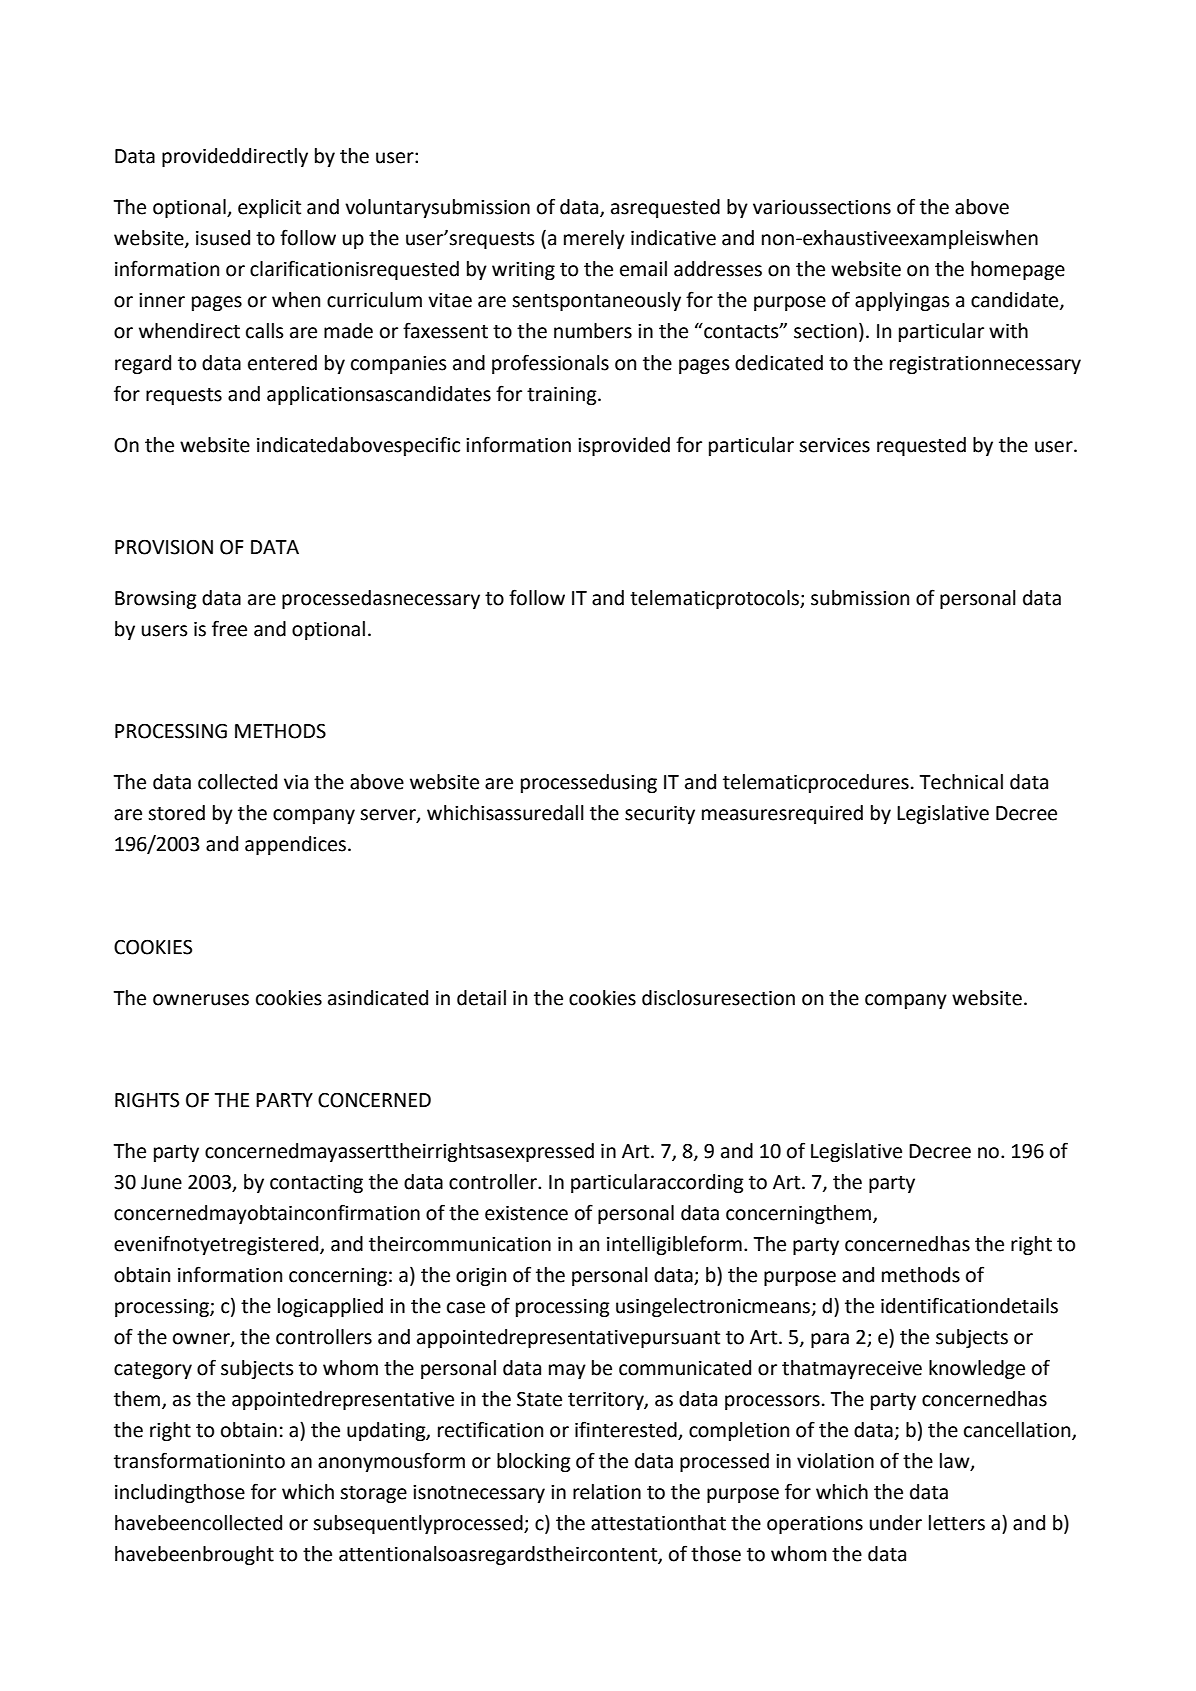 Image resolution: width=1196 pixels, height=1691 pixels. I want to click on merely, so click(594, 239).
